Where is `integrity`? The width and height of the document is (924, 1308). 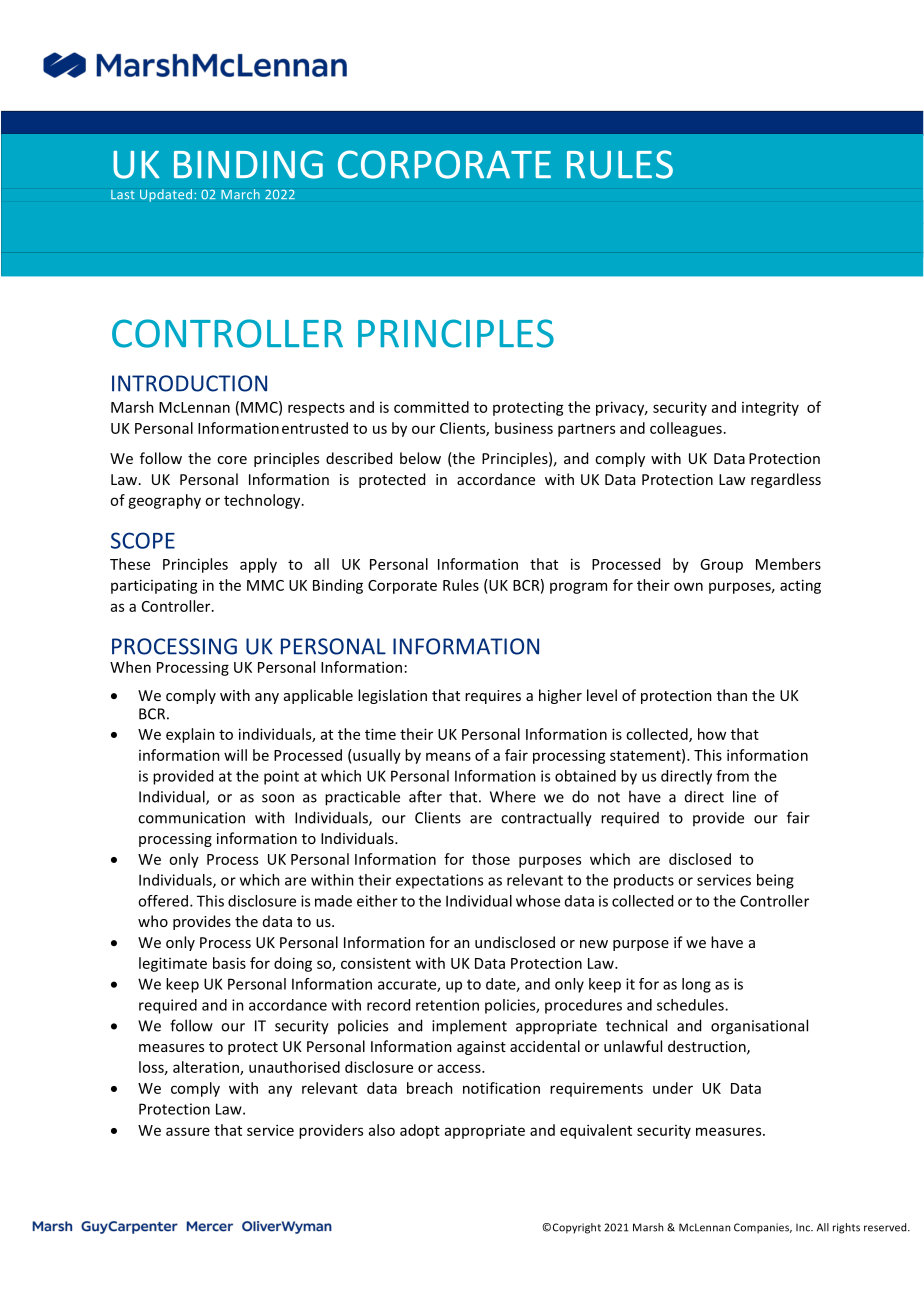
integrity is located at coordinates (770, 409).
